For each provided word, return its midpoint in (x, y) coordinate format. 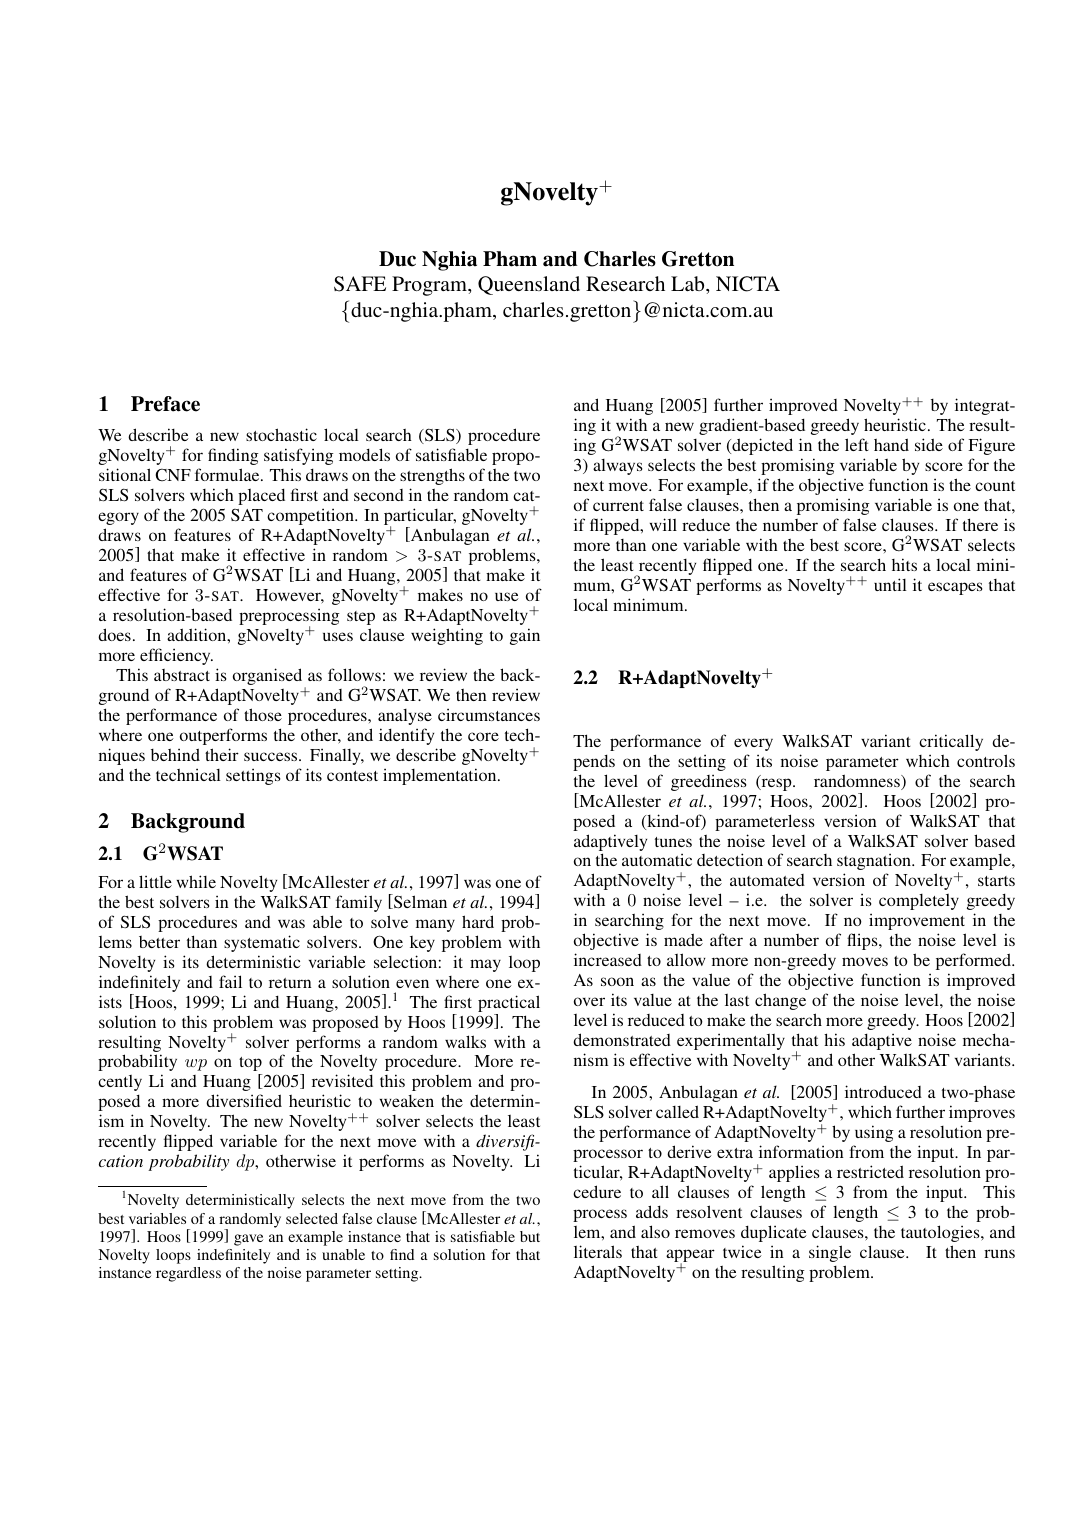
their (222, 754)
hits (904, 564)
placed (261, 497)
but (530, 1236)
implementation (441, 776)
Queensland (529, 285)
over (589, 1001)
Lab (689, 283)
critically (951, 742)
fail (230, 981)
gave (248, 1240)
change (780, 1001)
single (830, 1253)
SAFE (360, 284)
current (618, 506)
